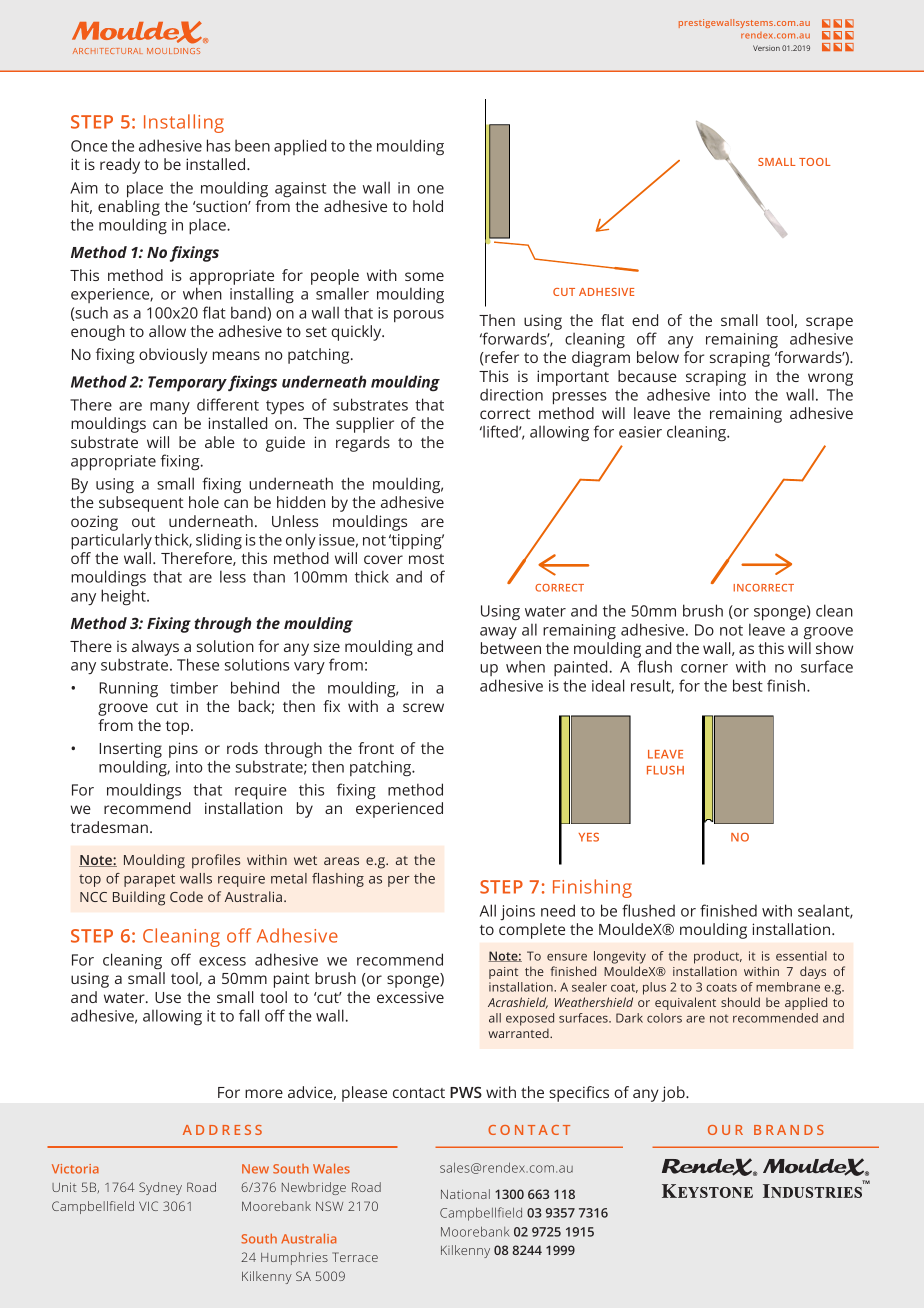 The width and height of the screenshot is (924, 1308). What do you see at coordinates (718, 957) in the screenshot?
I see `product` at bounding box center [718, 957].
